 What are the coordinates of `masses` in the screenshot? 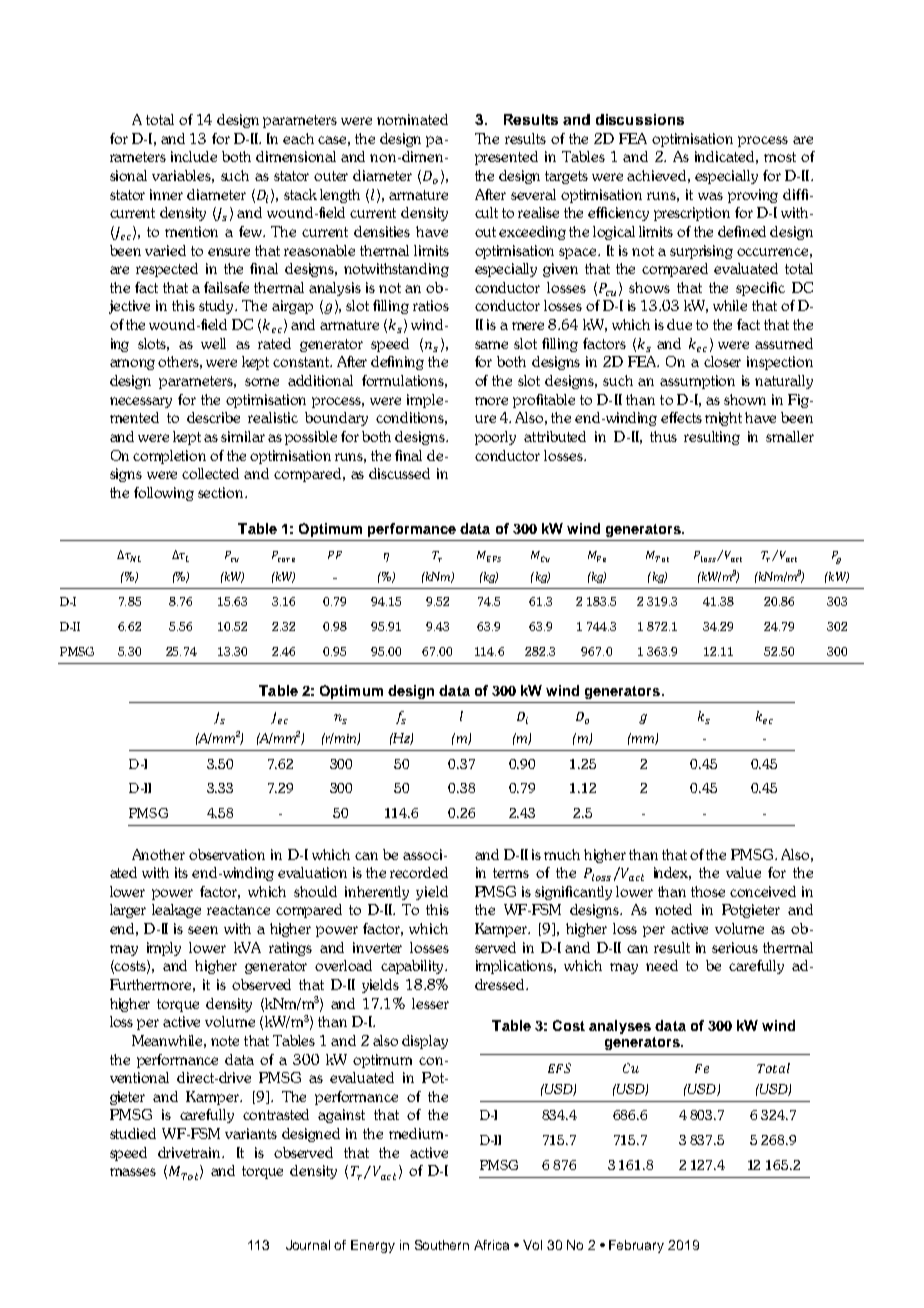 It's located at (133, 1172).
